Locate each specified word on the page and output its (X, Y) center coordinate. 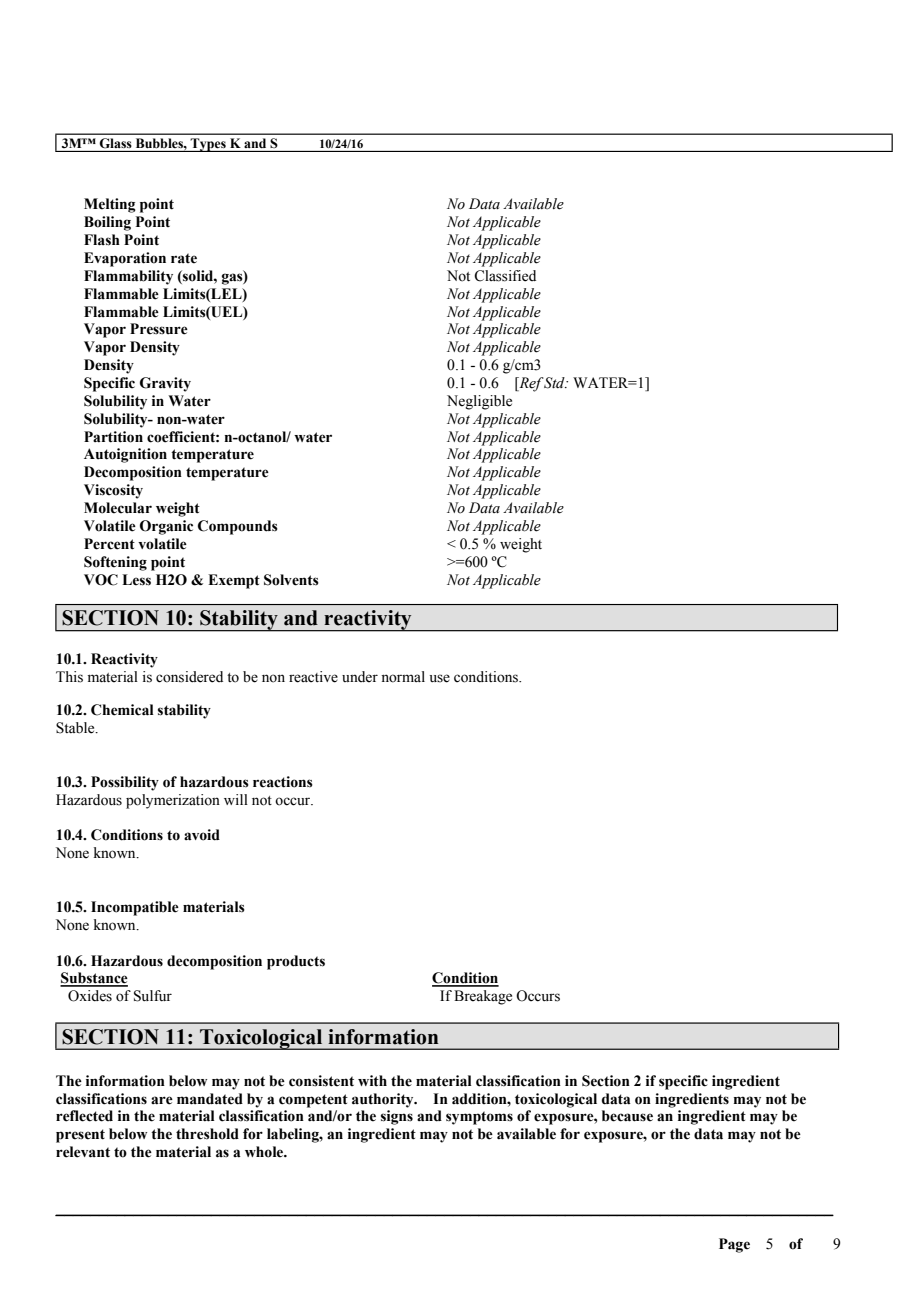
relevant (83, 1152)
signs (397, 1117)
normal (403, 677)
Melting (110, 205)
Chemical (122, 710)
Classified (505, 276)
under (360, 677)
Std (554, 383)
